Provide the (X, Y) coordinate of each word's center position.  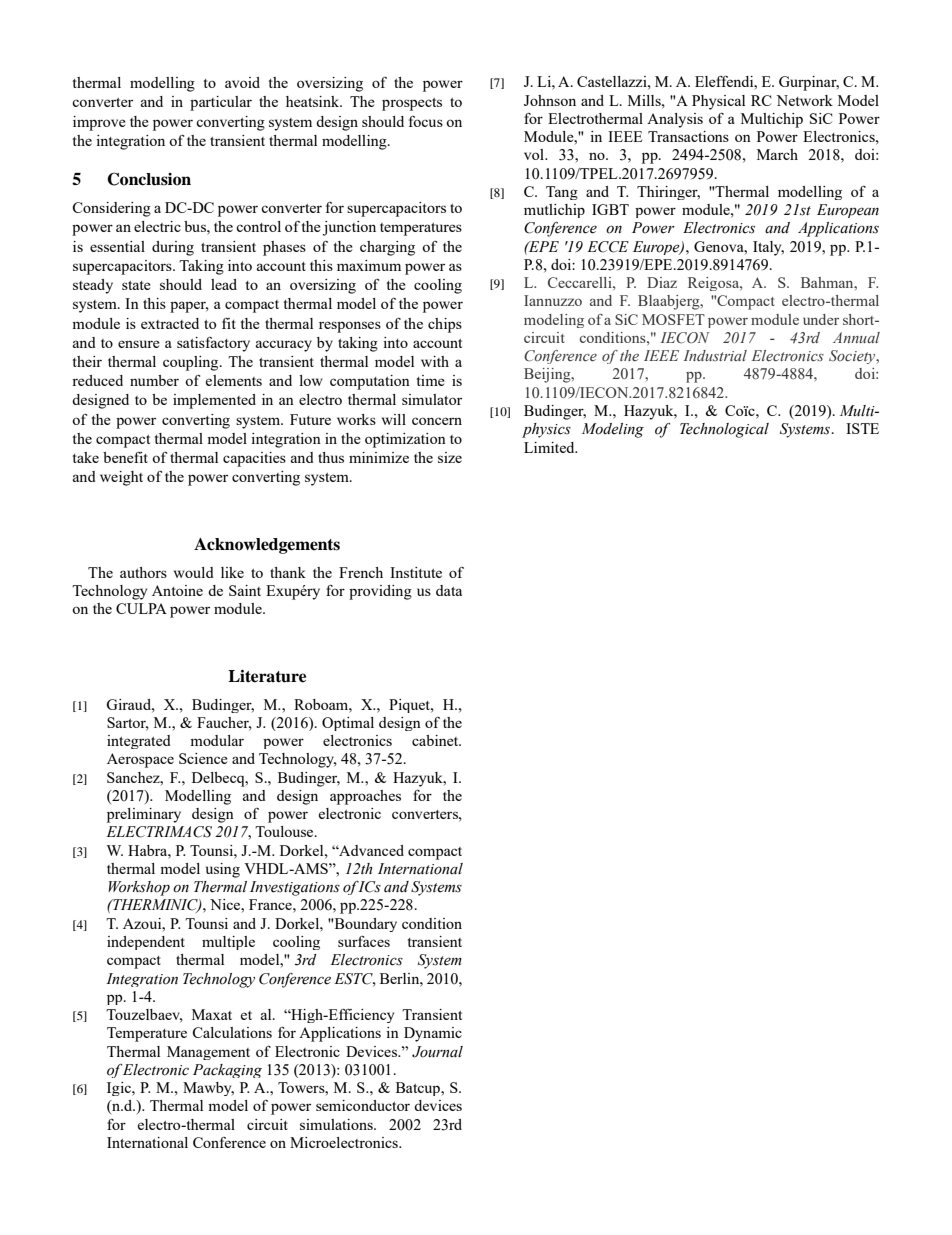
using (223, 870)
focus (426, 121)
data (449, 590)
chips (445, 325)
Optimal (348, 724)
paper (189, 307)
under (821, 319)
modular (217, 740)
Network (804, 100)
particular (221, 103)
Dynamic (433, 1034)
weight (121, 478)
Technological (724, 430)
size (450, 457)
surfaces (364, 941)
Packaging (227, 1071)
